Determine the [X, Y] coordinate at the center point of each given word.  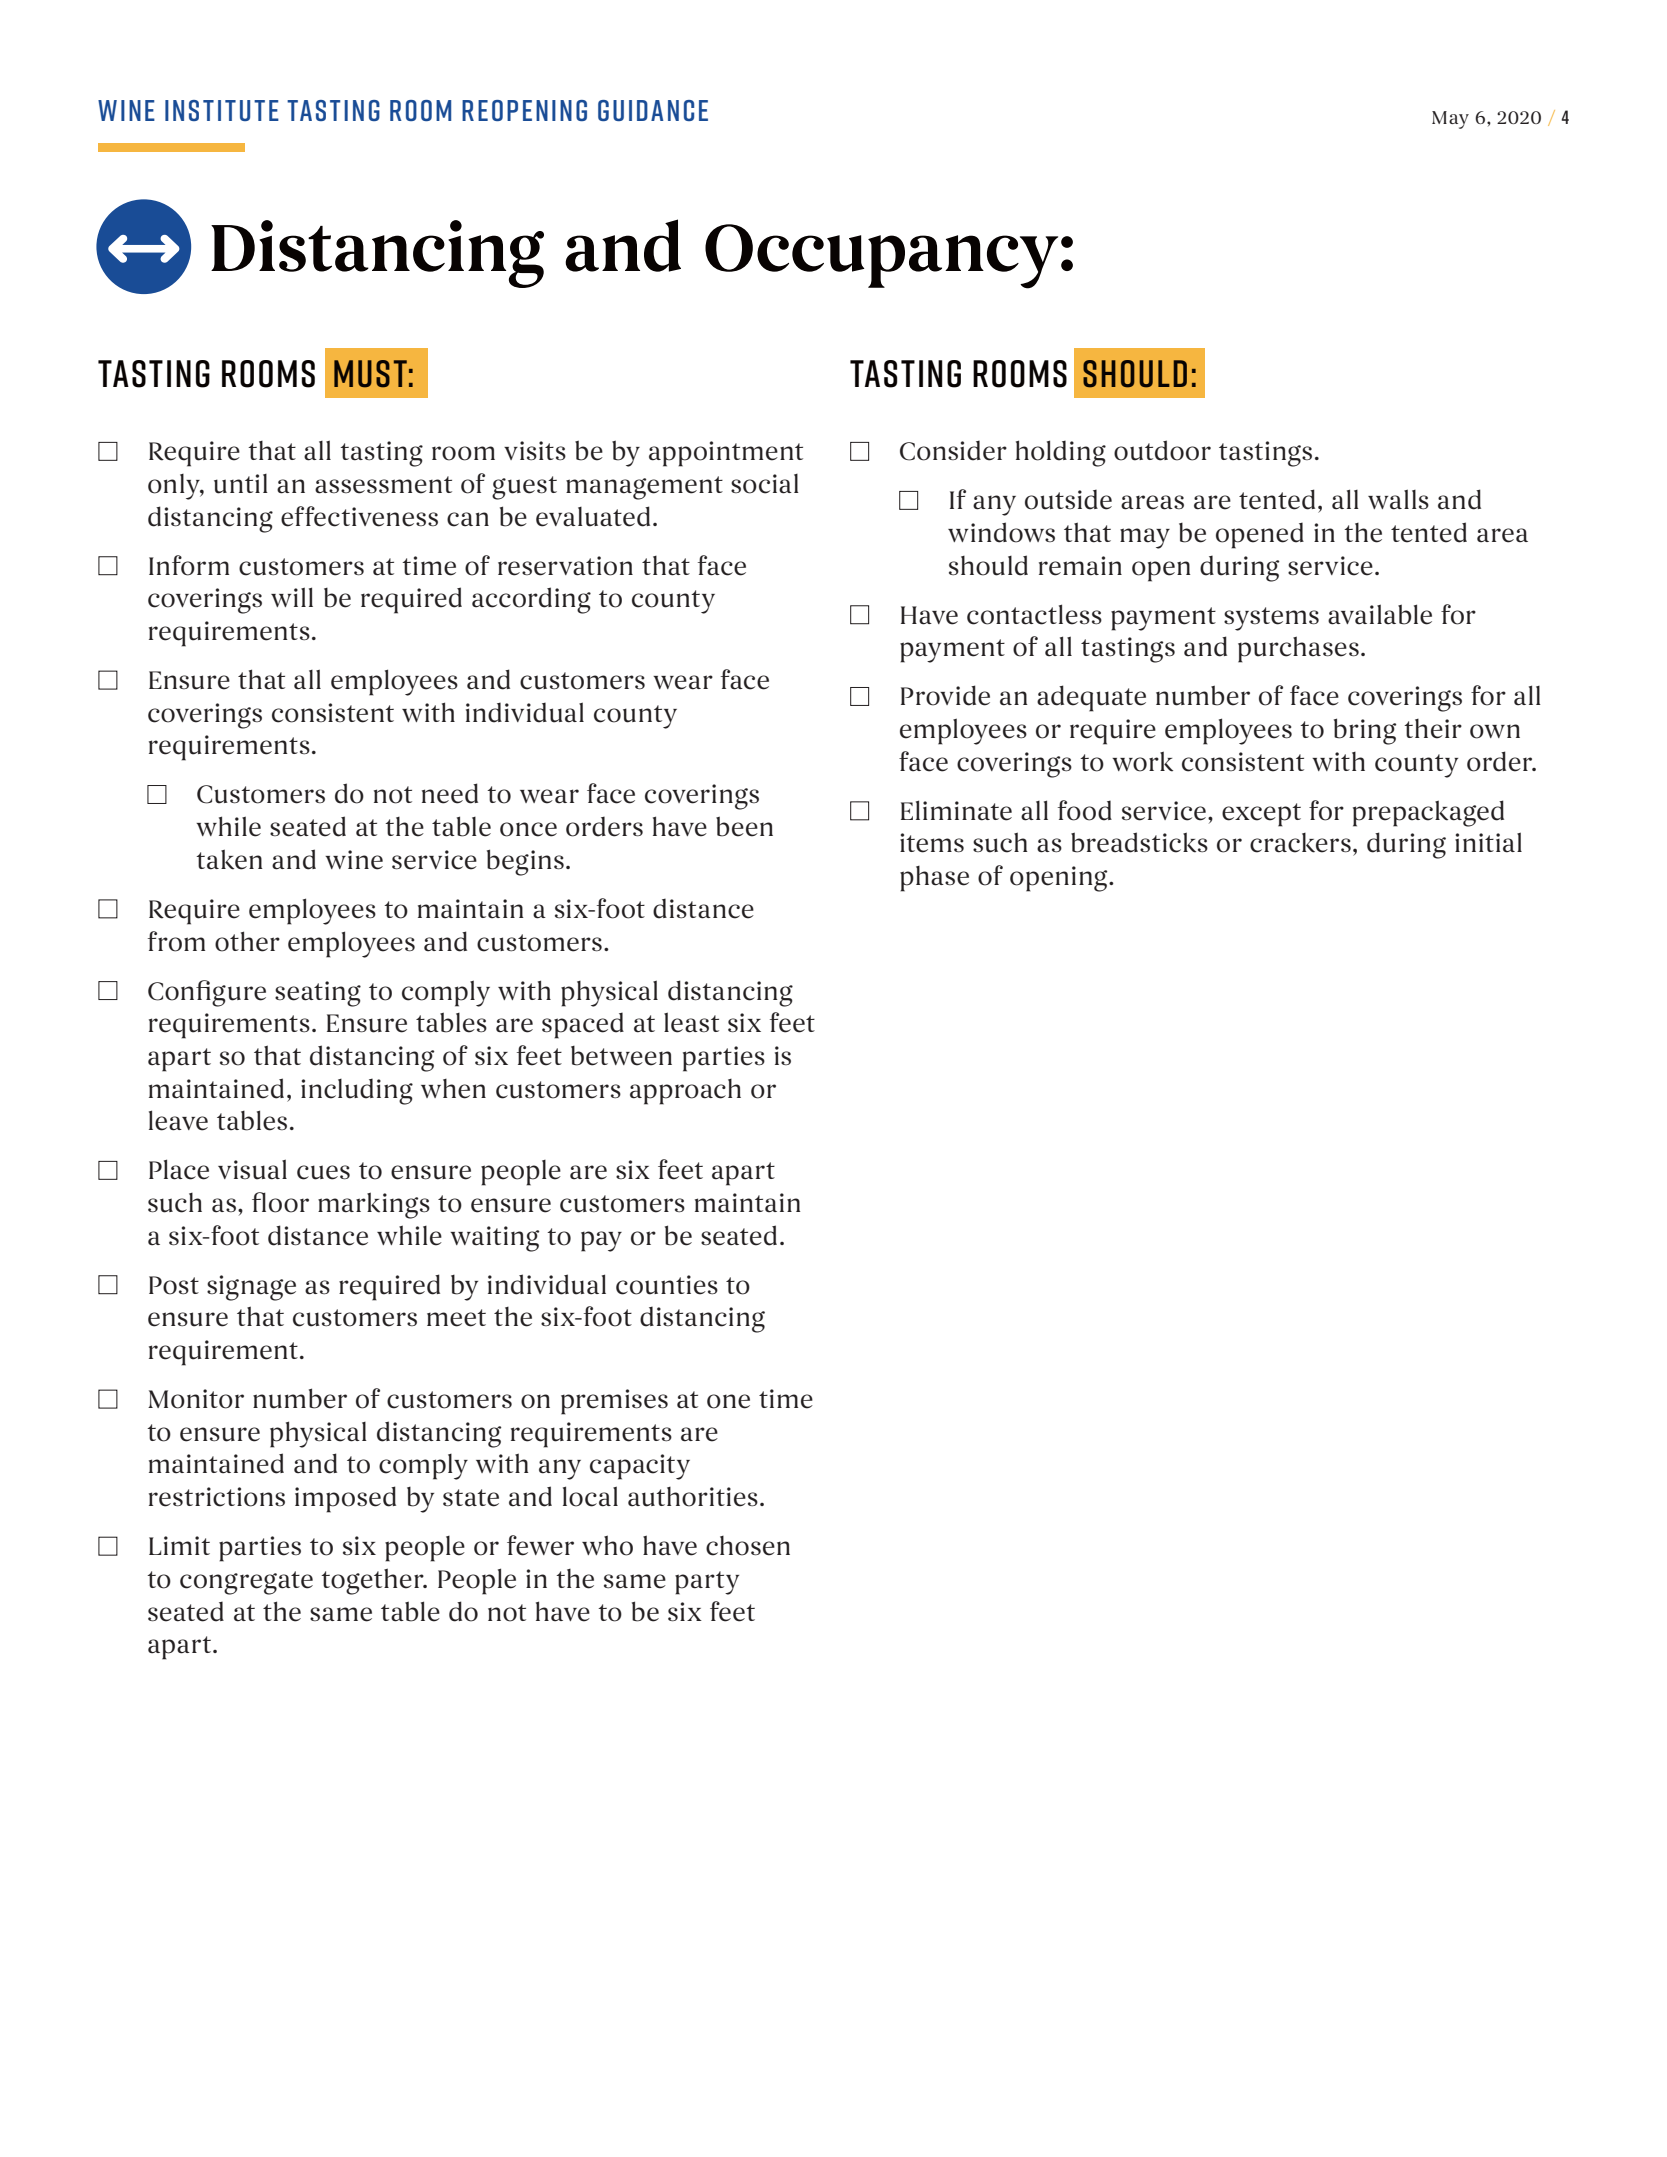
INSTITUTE [222, 110]
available [1380, 614]
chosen [748, 1546]
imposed [345, 1499]
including [357, 1091]
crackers [1300, 843]
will [292, 597]
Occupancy [881, 256]
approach [685, 1092]
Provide [945, 695]
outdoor [1162, 450]
